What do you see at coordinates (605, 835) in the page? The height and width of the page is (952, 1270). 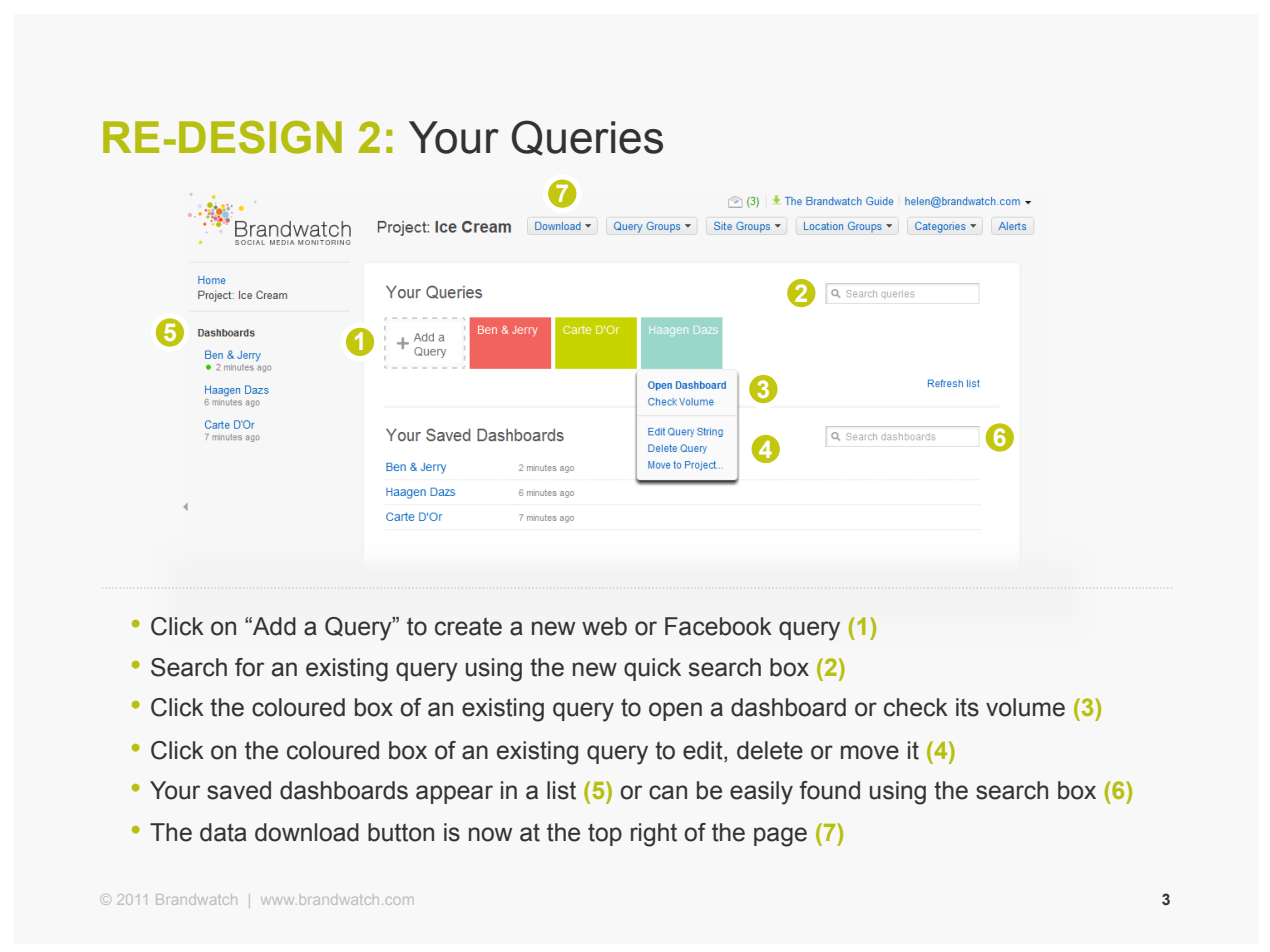 I see `top` at bounding box center [605, 835].
